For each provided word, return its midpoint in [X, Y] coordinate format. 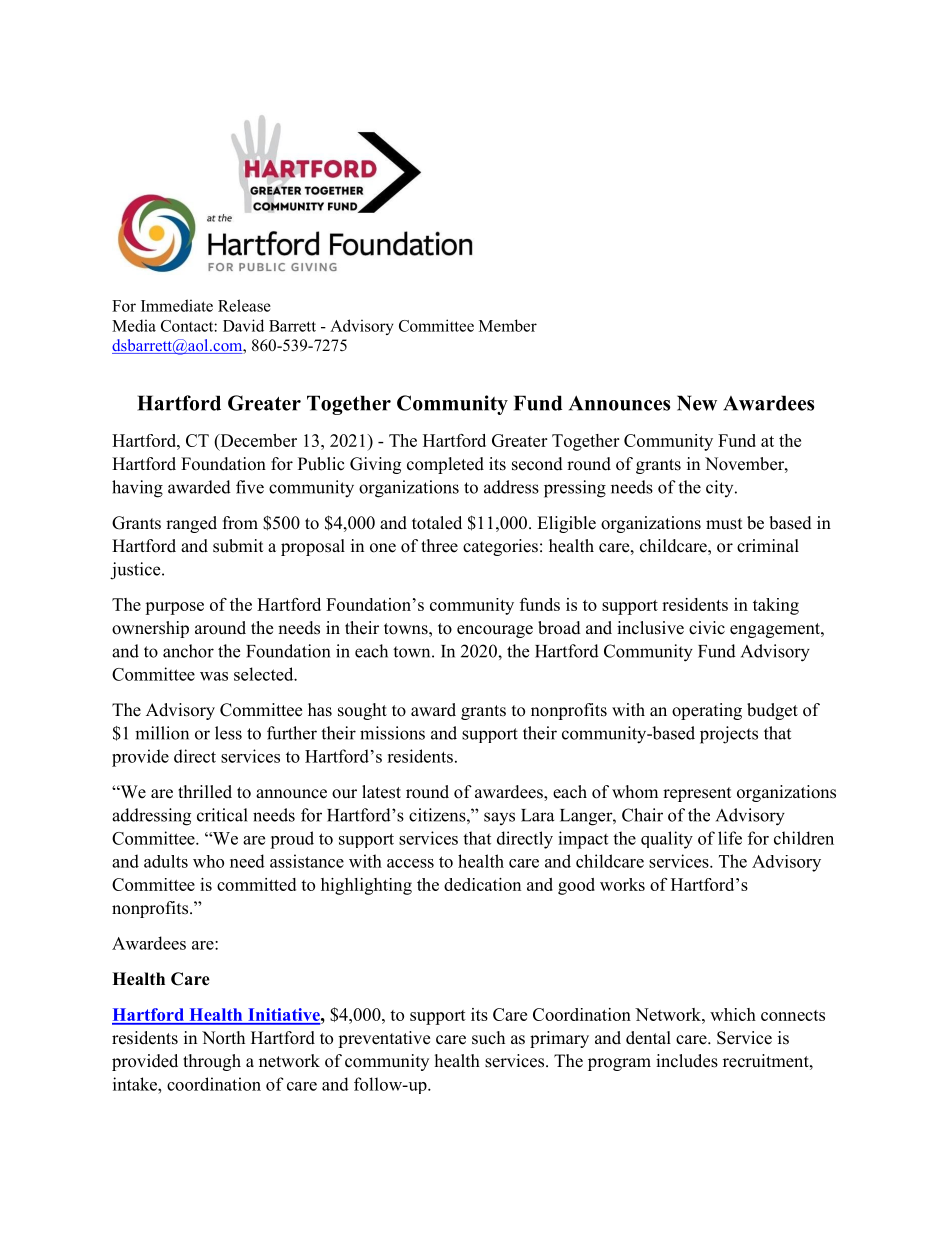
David [243, 325]
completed [445, 465]
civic [707, 627]
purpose [174, 608]
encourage [495, 631]
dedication [482, 884]
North [223, 1038]
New [697, 403]
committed [256, 884]
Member [508, 325]
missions [392, 733]
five [250, 487]
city [721, 488]
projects [729, 735]
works [622, 884]
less [228, 733]
